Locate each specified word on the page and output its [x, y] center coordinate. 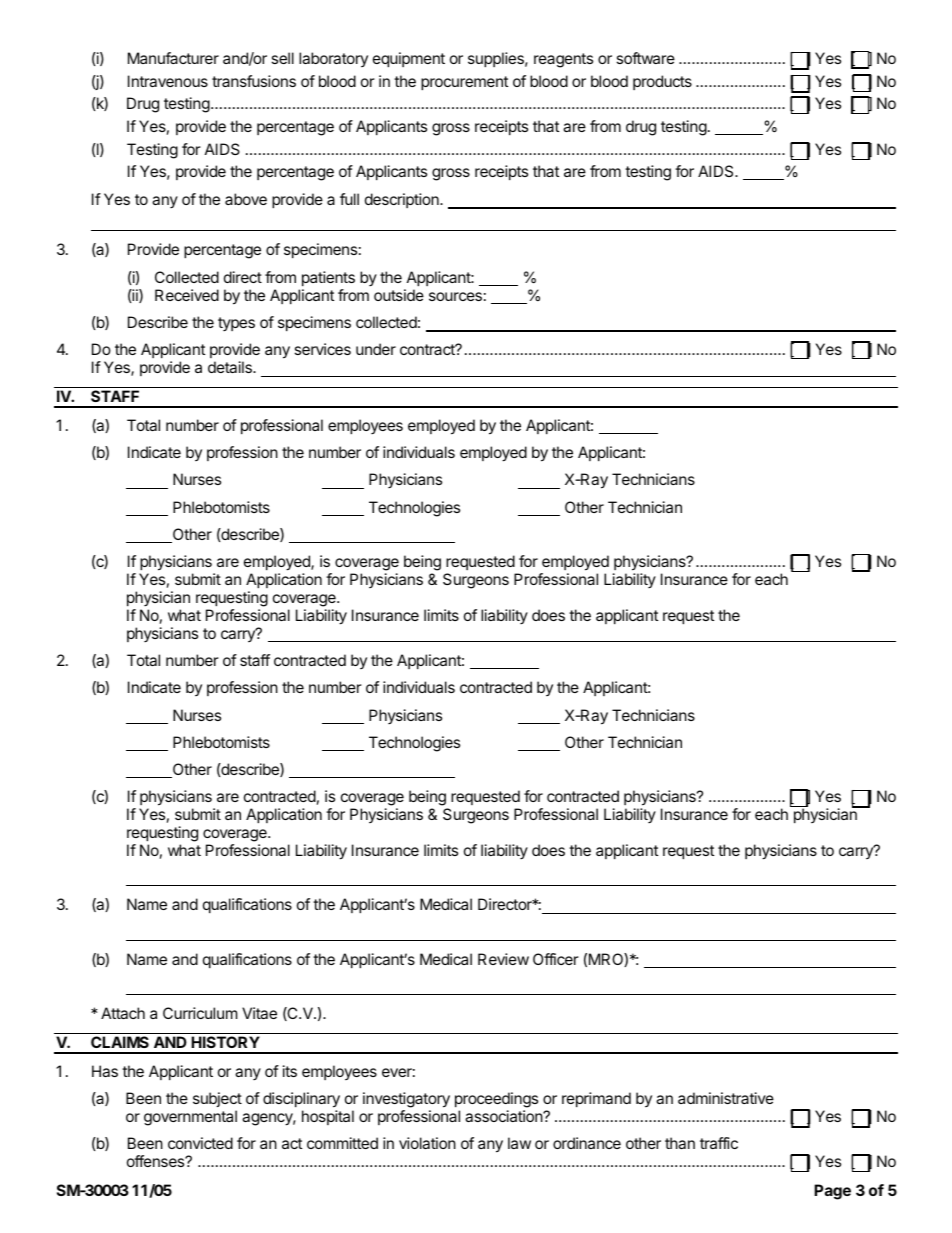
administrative [726, 1098]
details [231, 367]
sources [455, 296]
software [645, 58]
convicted [200, 1143]
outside [399, 295]
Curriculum [200, 1013]
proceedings [496, 1101]
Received [187, 295]
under [376, 349]
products [662, 82]
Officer [556, 959]
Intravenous [168, 81]
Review [503, 959]
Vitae [259, 1013]
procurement [464, 83]
